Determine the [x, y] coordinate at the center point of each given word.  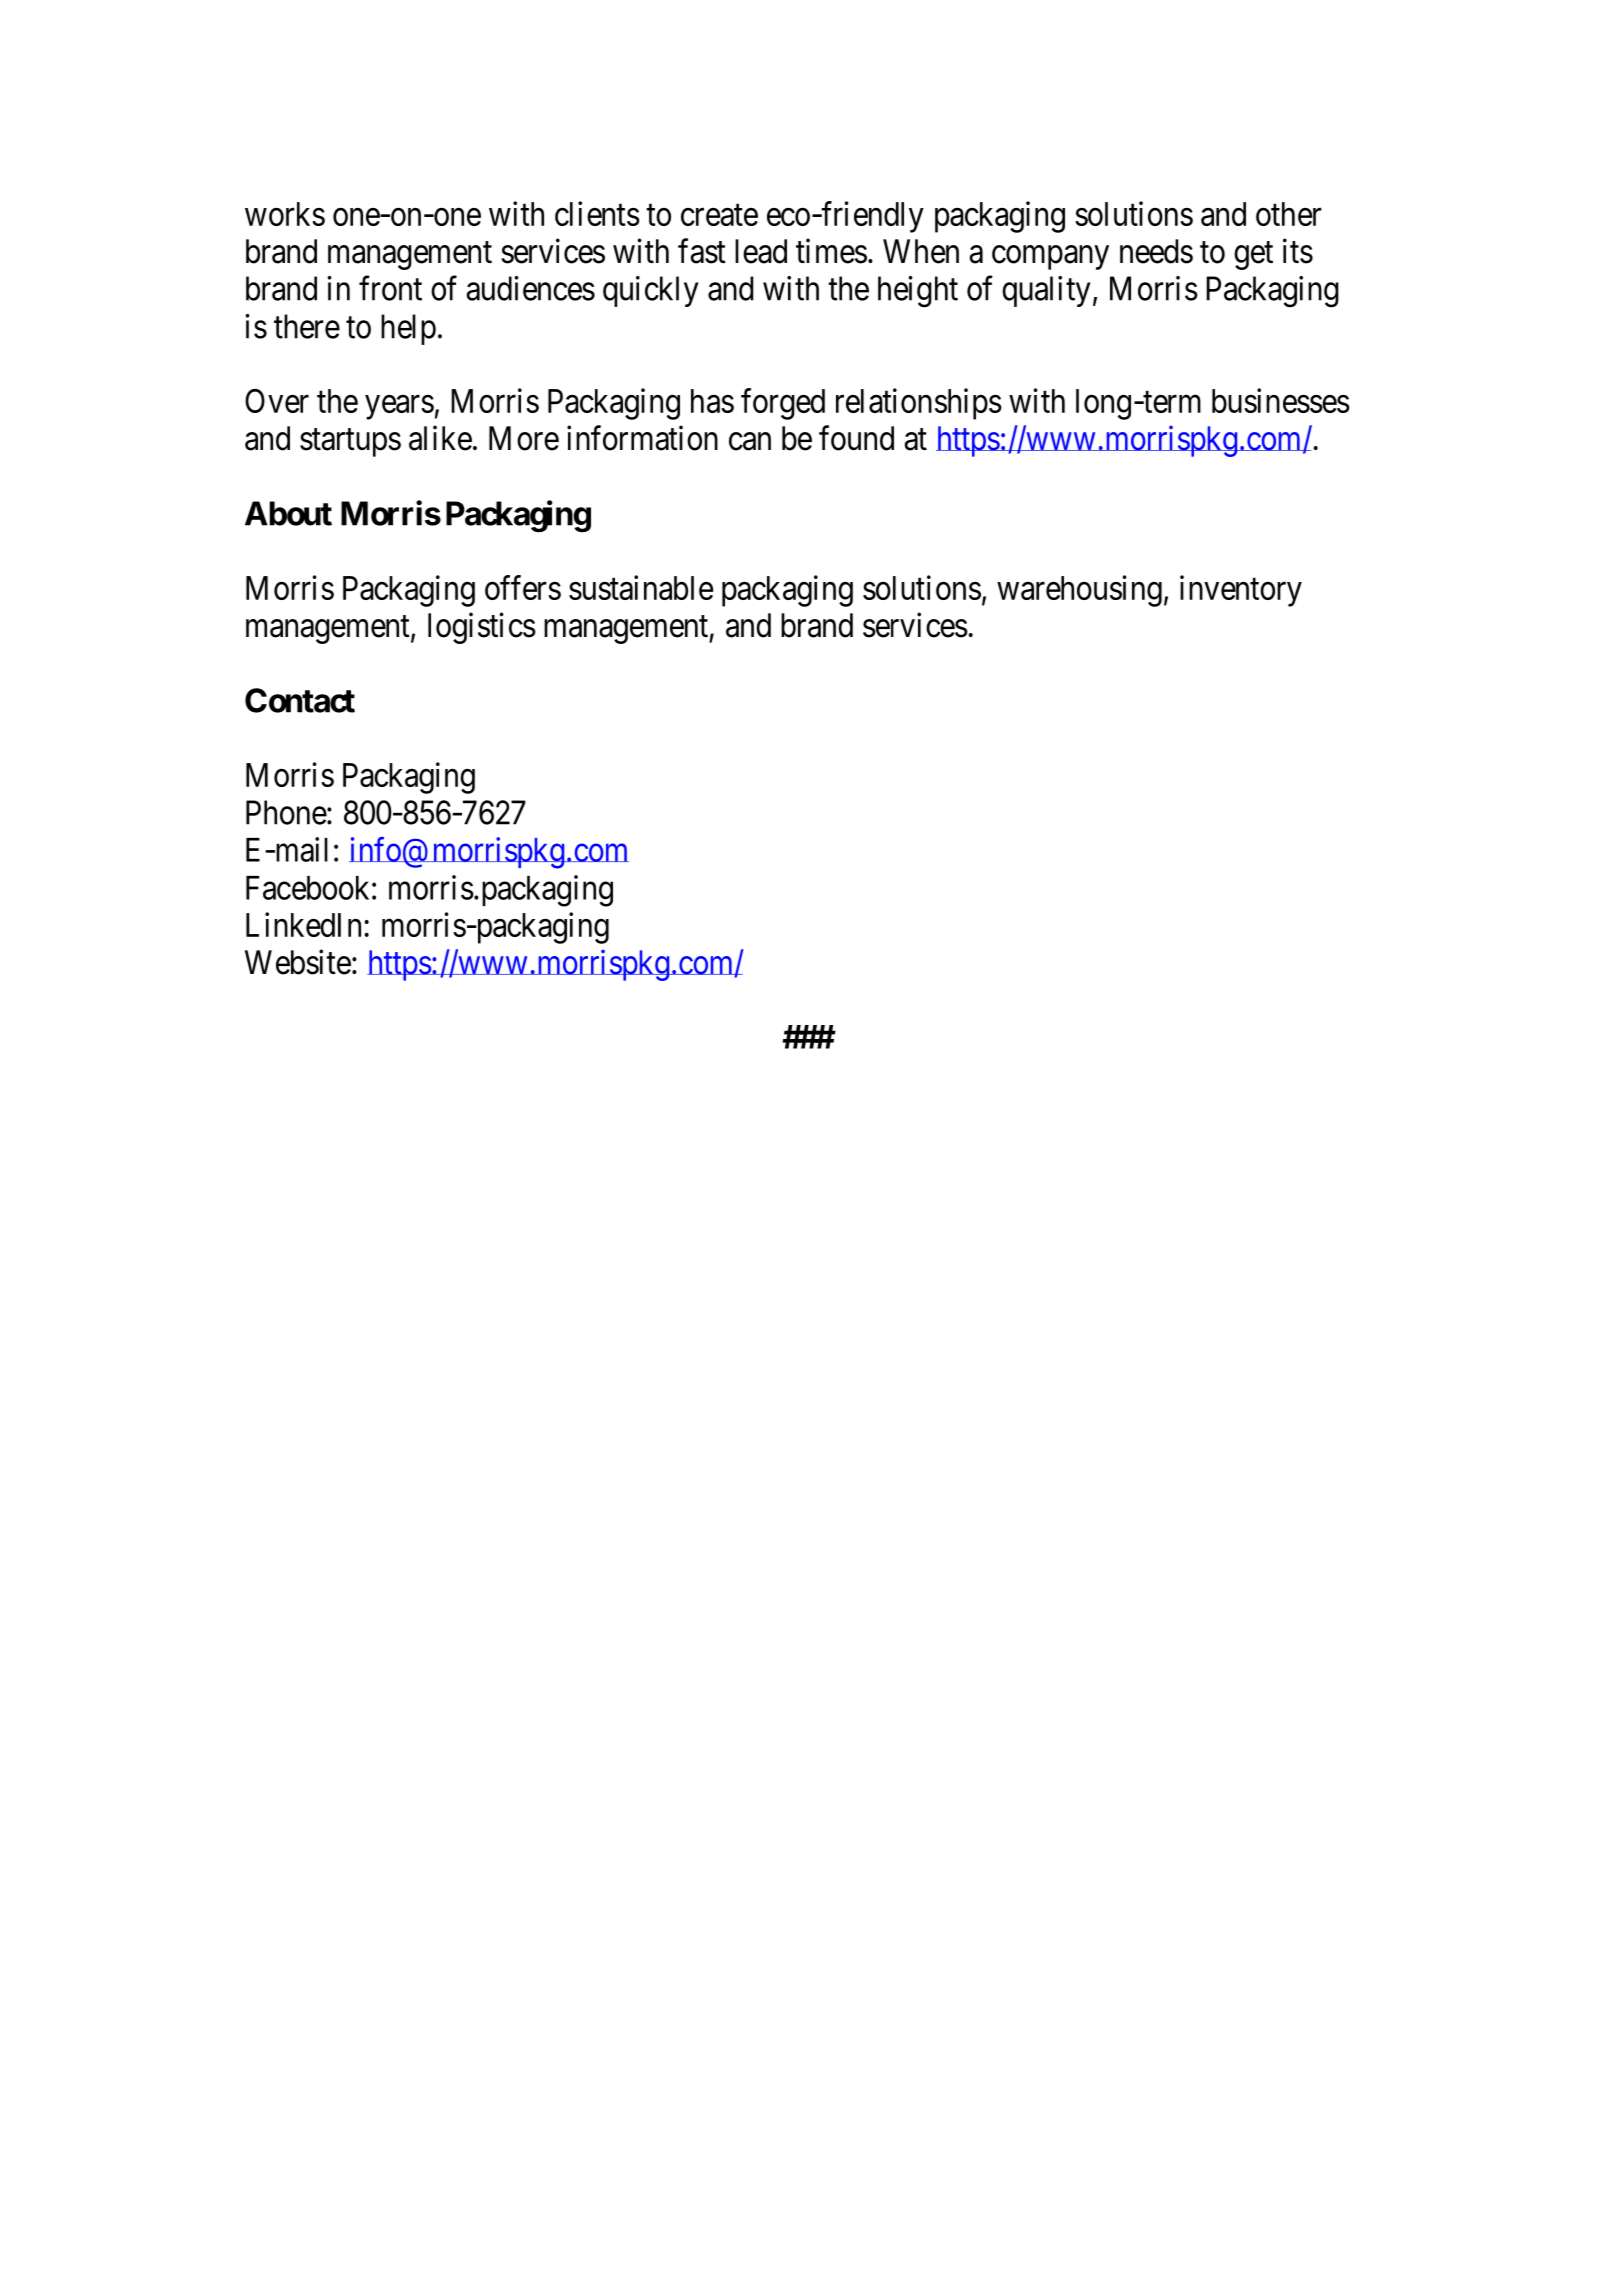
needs [1156, 251]
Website [298, 962]
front [390, 288]
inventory [1241, 591]
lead [761, 251]
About [288, 513]
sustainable [641, 587]
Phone [286, 812]
